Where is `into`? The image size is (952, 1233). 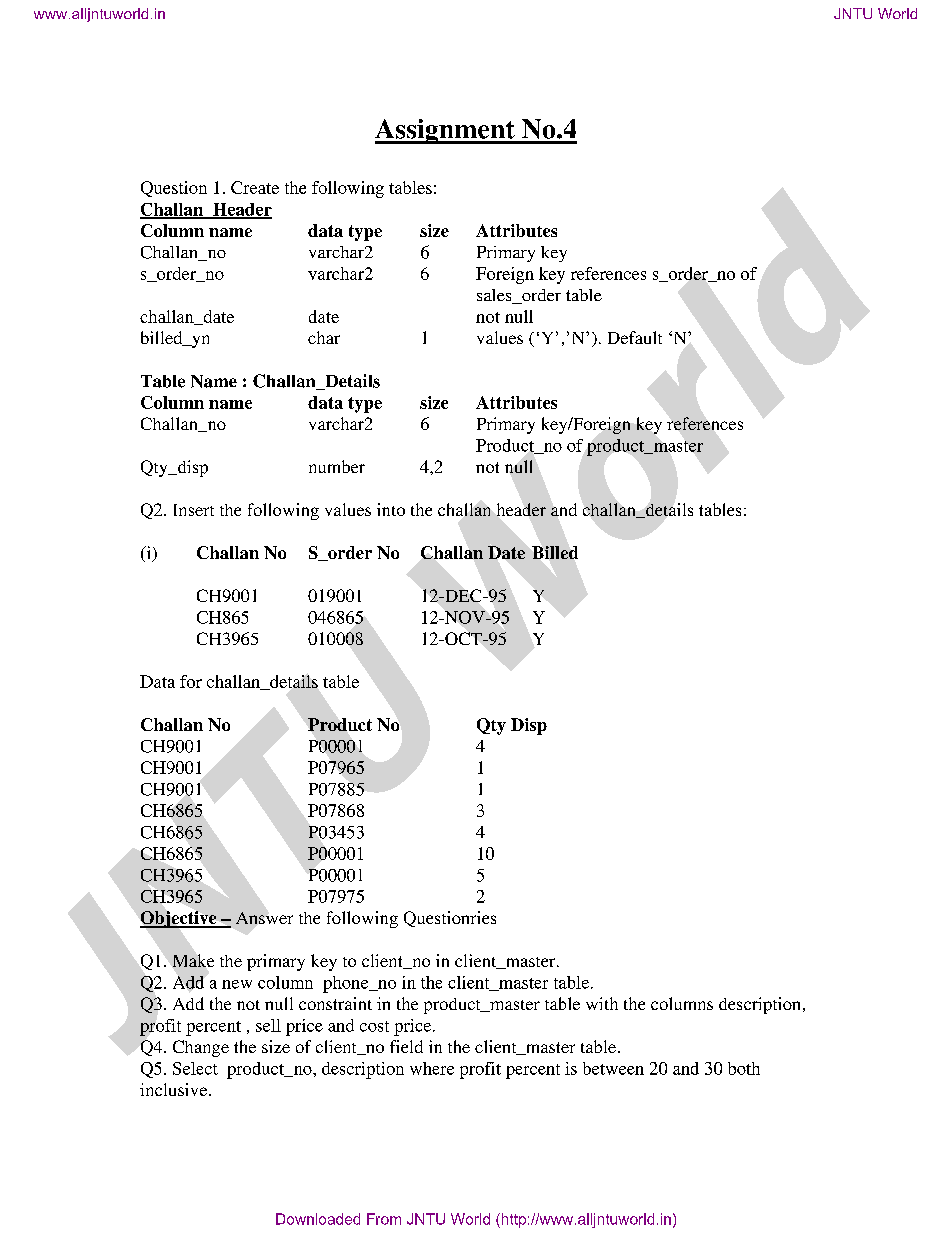 into is located at coordinates (391, 509).
